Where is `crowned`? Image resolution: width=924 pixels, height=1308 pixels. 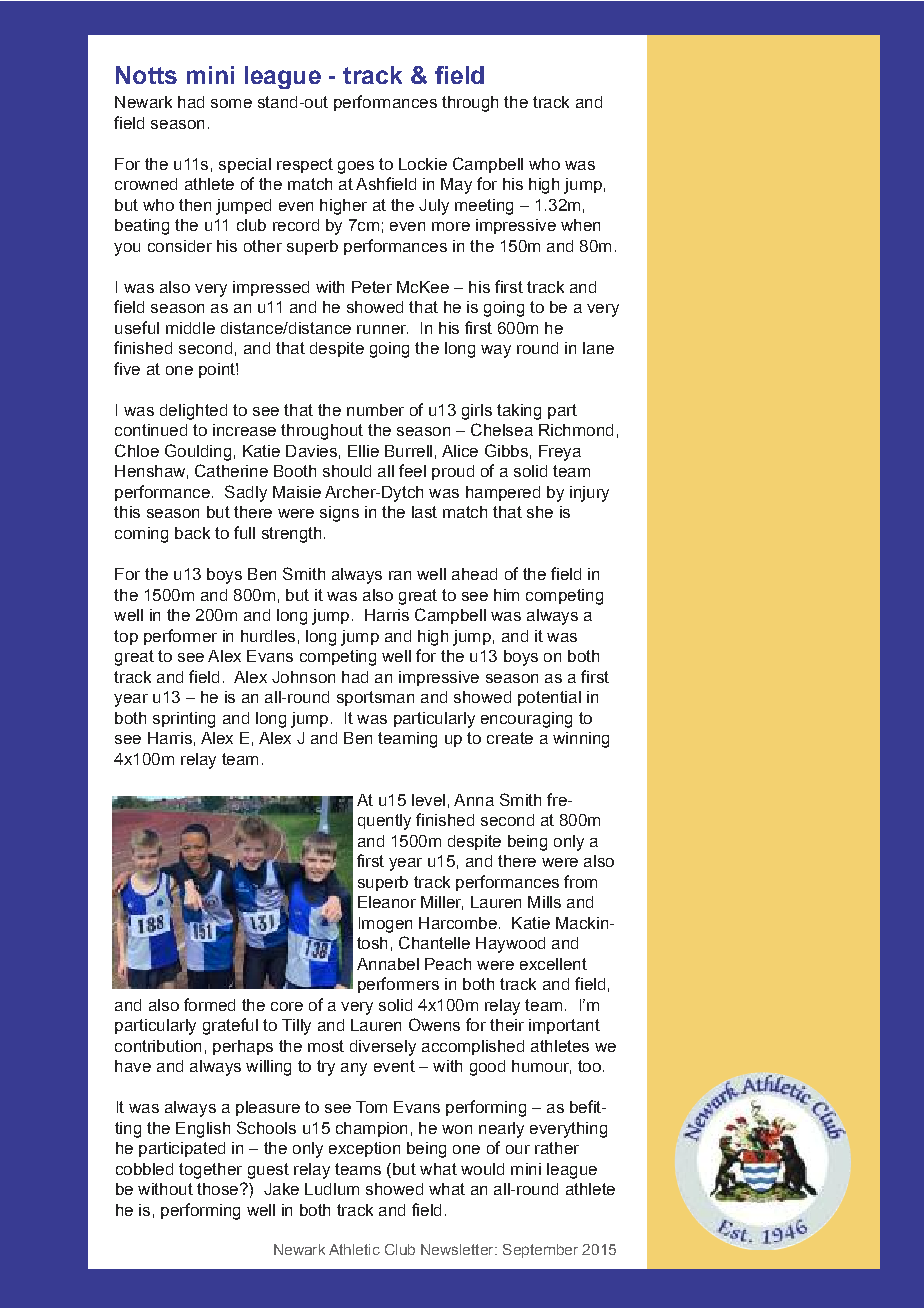 crowned is located at coordinates (146, 184).
